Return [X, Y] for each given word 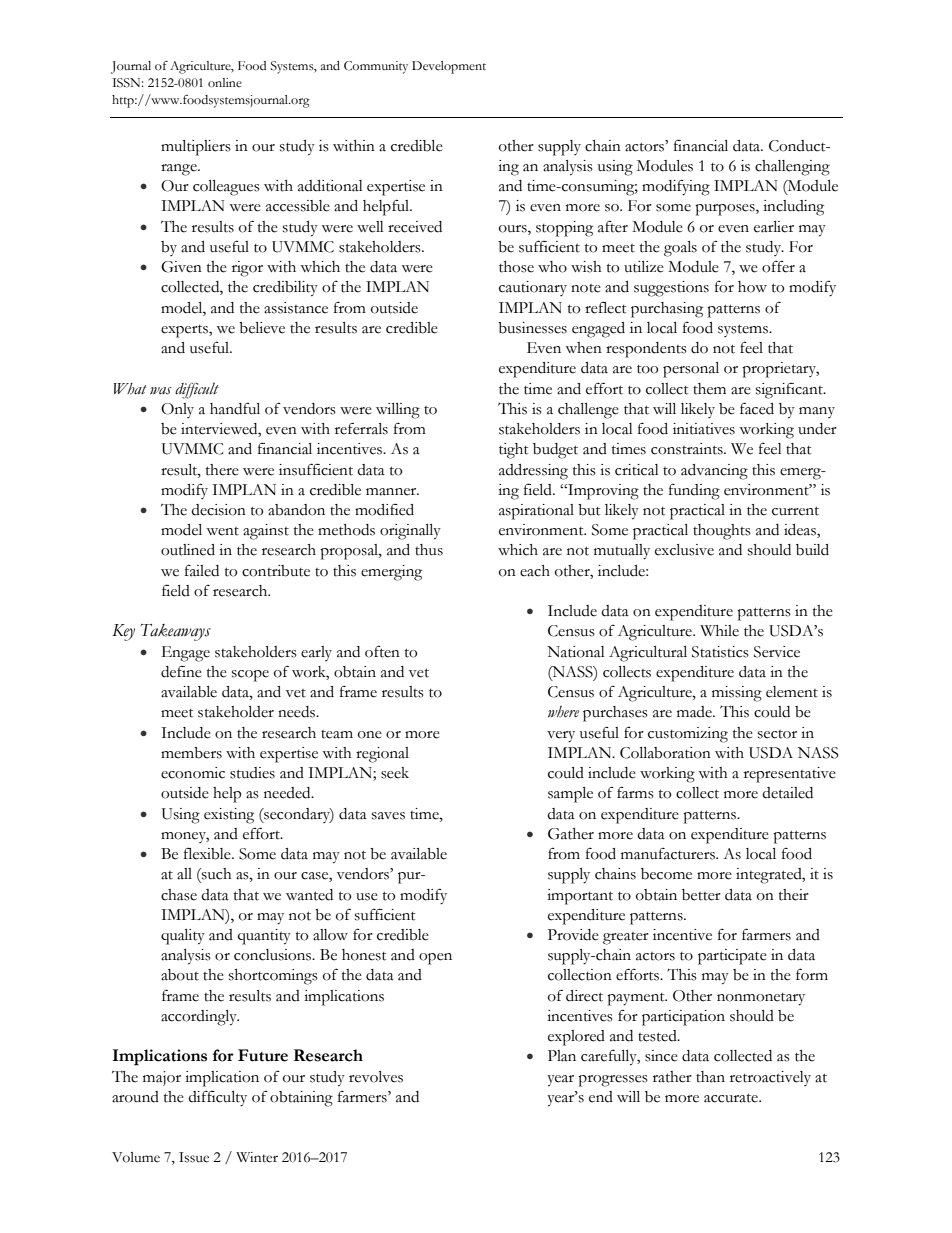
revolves [376, 1077]
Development [449, 67]
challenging [792, 168]
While [719, 631]
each [535, 571]
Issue [194, 1157]
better [701, 895]
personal [691, 370]
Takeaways [175, 632]
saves [388, 816]
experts [185, 331]
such [216, 874]
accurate [732, 1098]
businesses [532, 328]
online [225, 83]
